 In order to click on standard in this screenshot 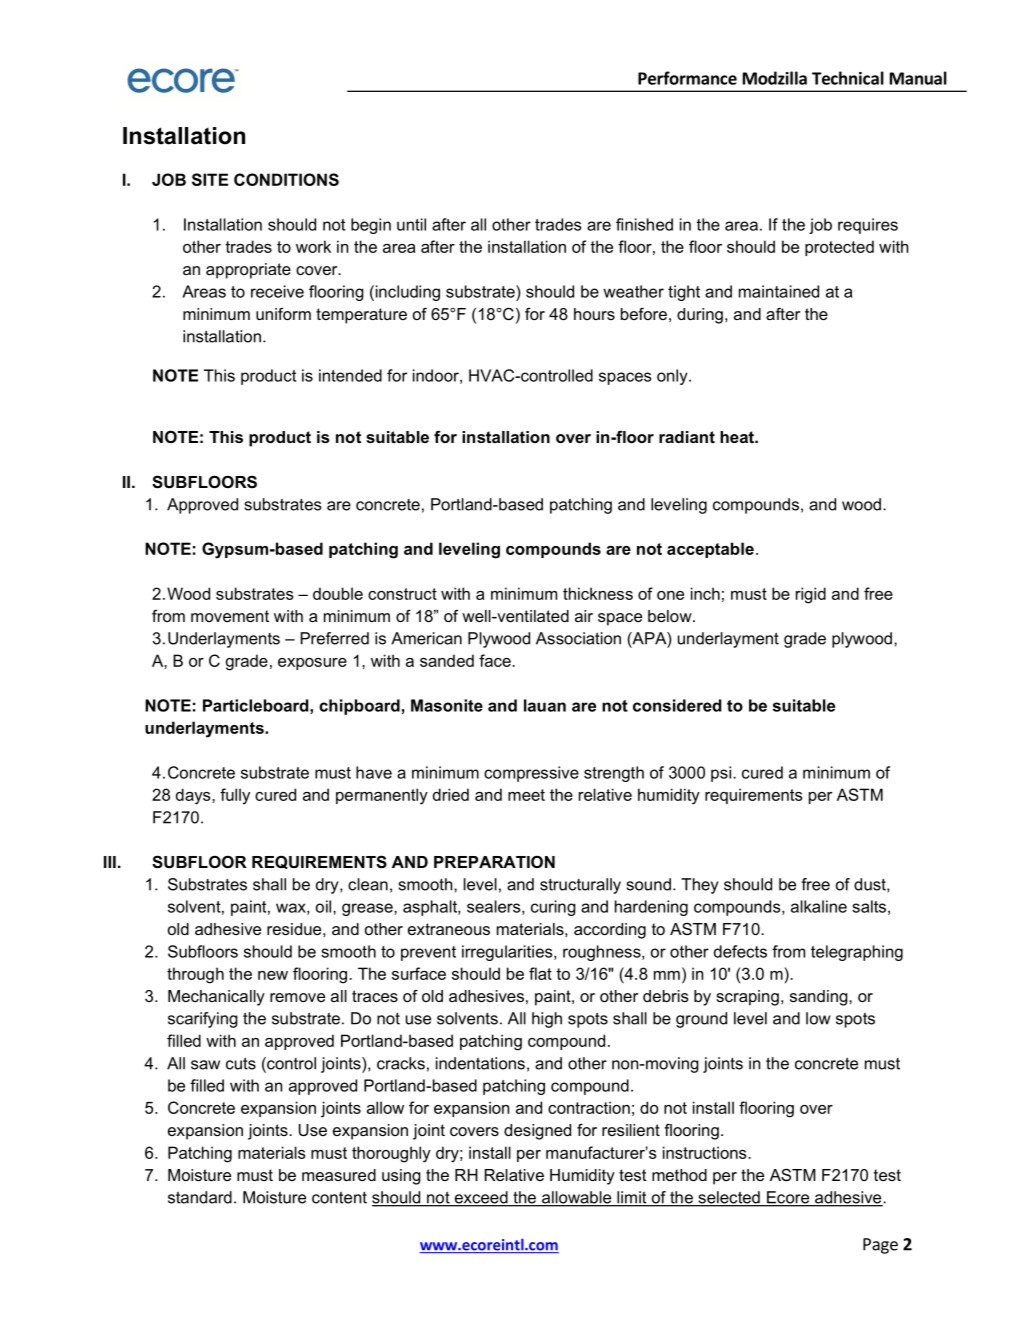, I will do `click(200, 1197)`.
